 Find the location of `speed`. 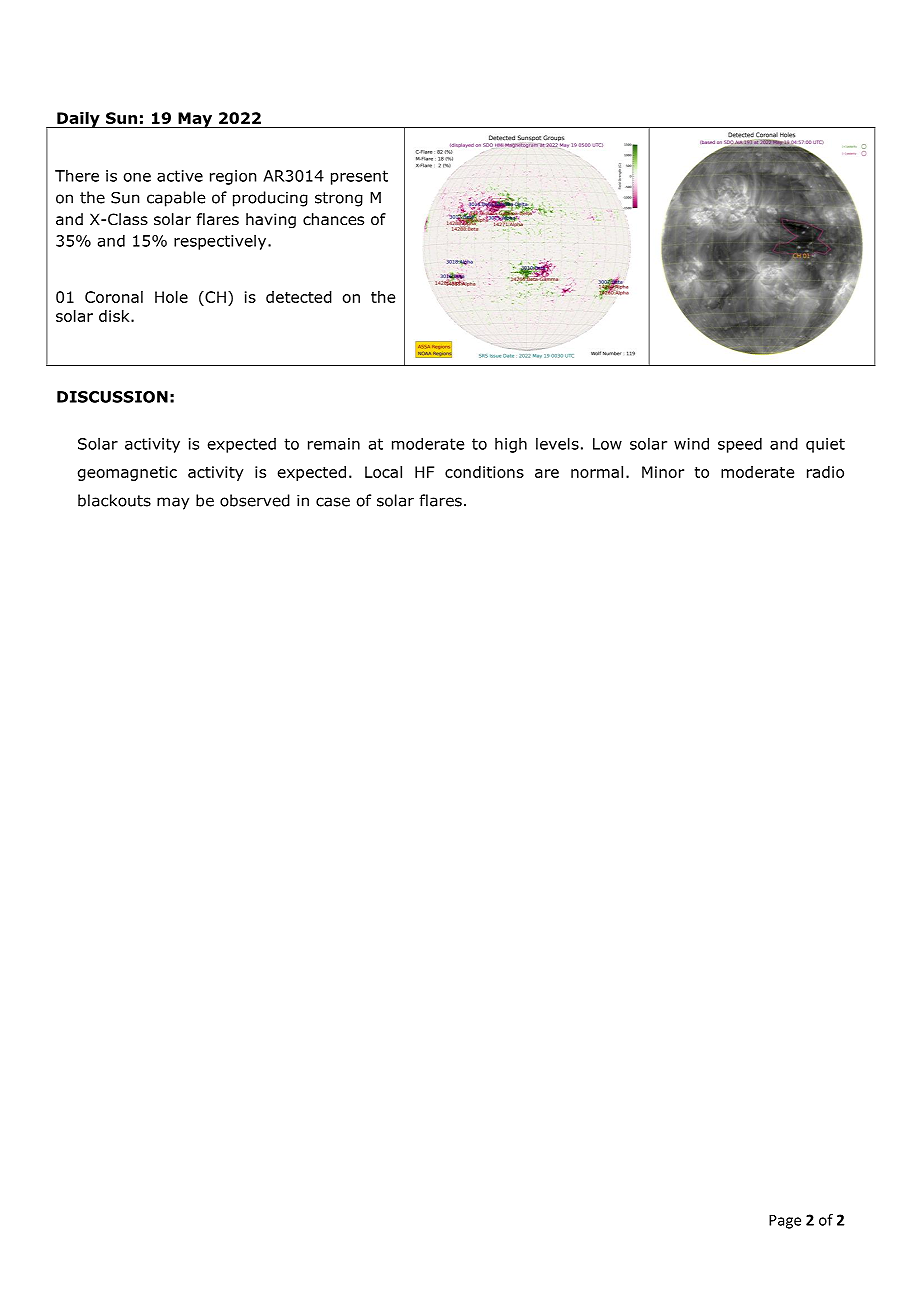

speed is located at coordinates (740, 445).
